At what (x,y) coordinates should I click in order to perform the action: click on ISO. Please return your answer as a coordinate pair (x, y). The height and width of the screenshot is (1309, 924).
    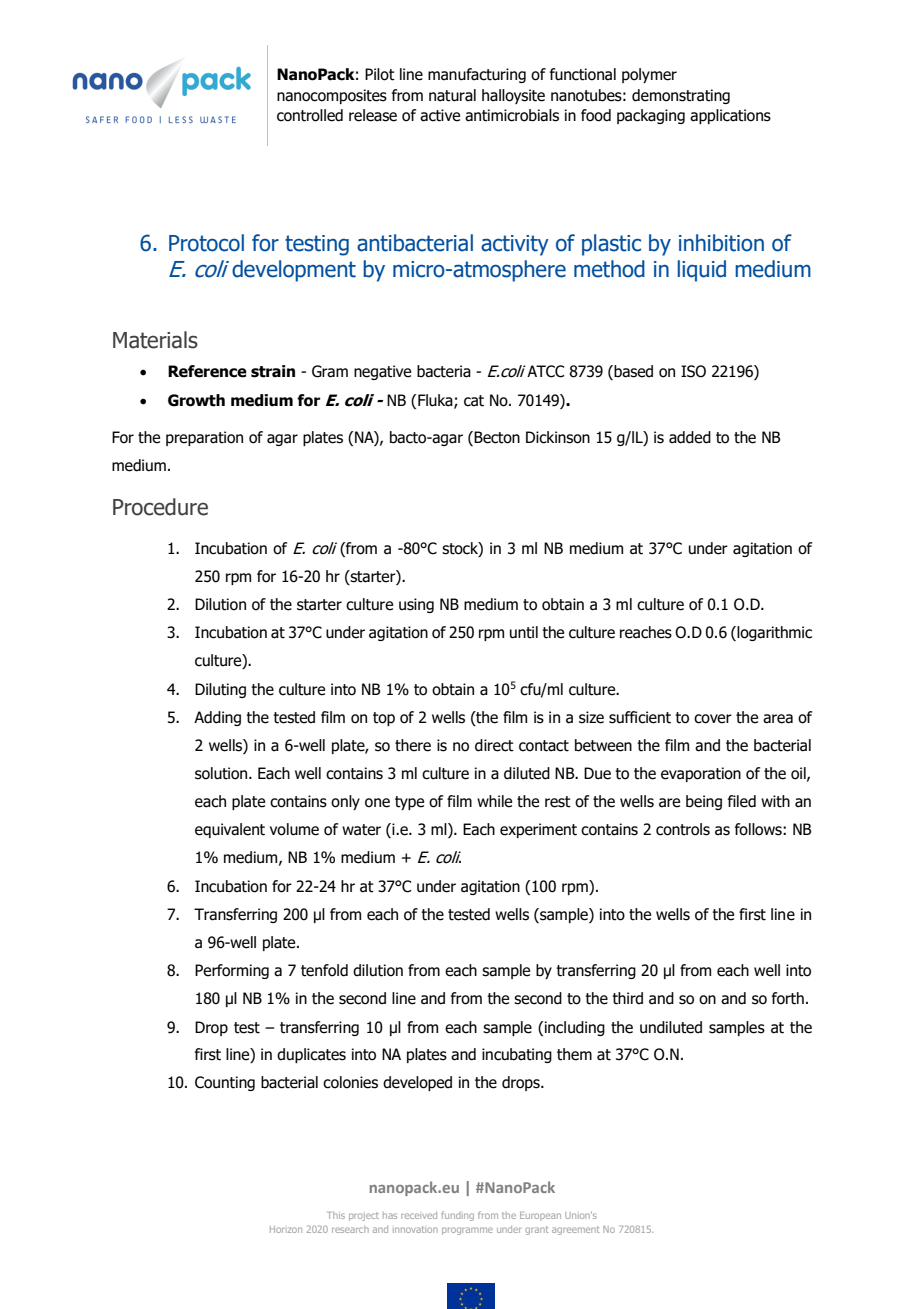
    Looking at the image, I should click on (693, 371).
